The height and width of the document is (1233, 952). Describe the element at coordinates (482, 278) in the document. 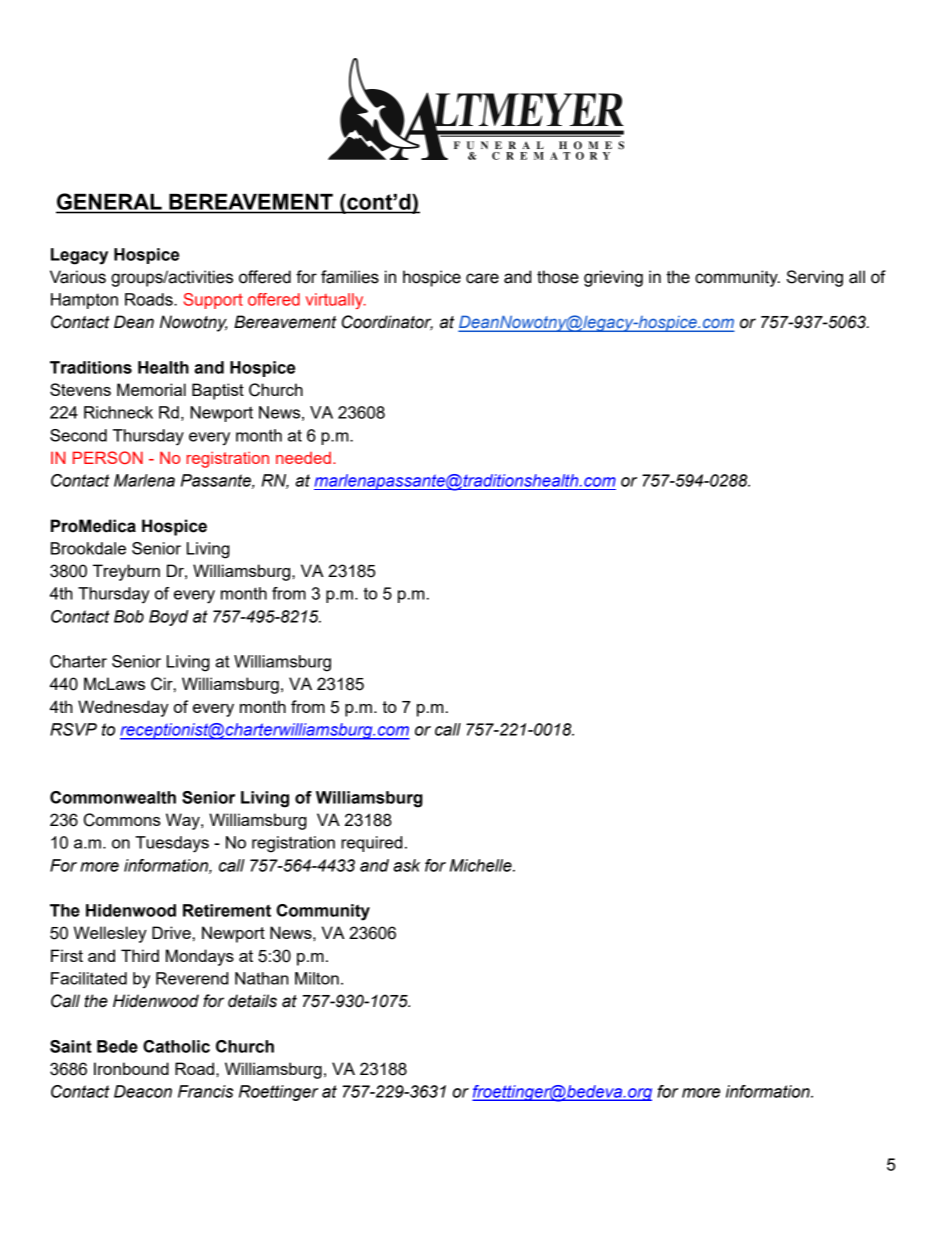

I see `care` at that location.
